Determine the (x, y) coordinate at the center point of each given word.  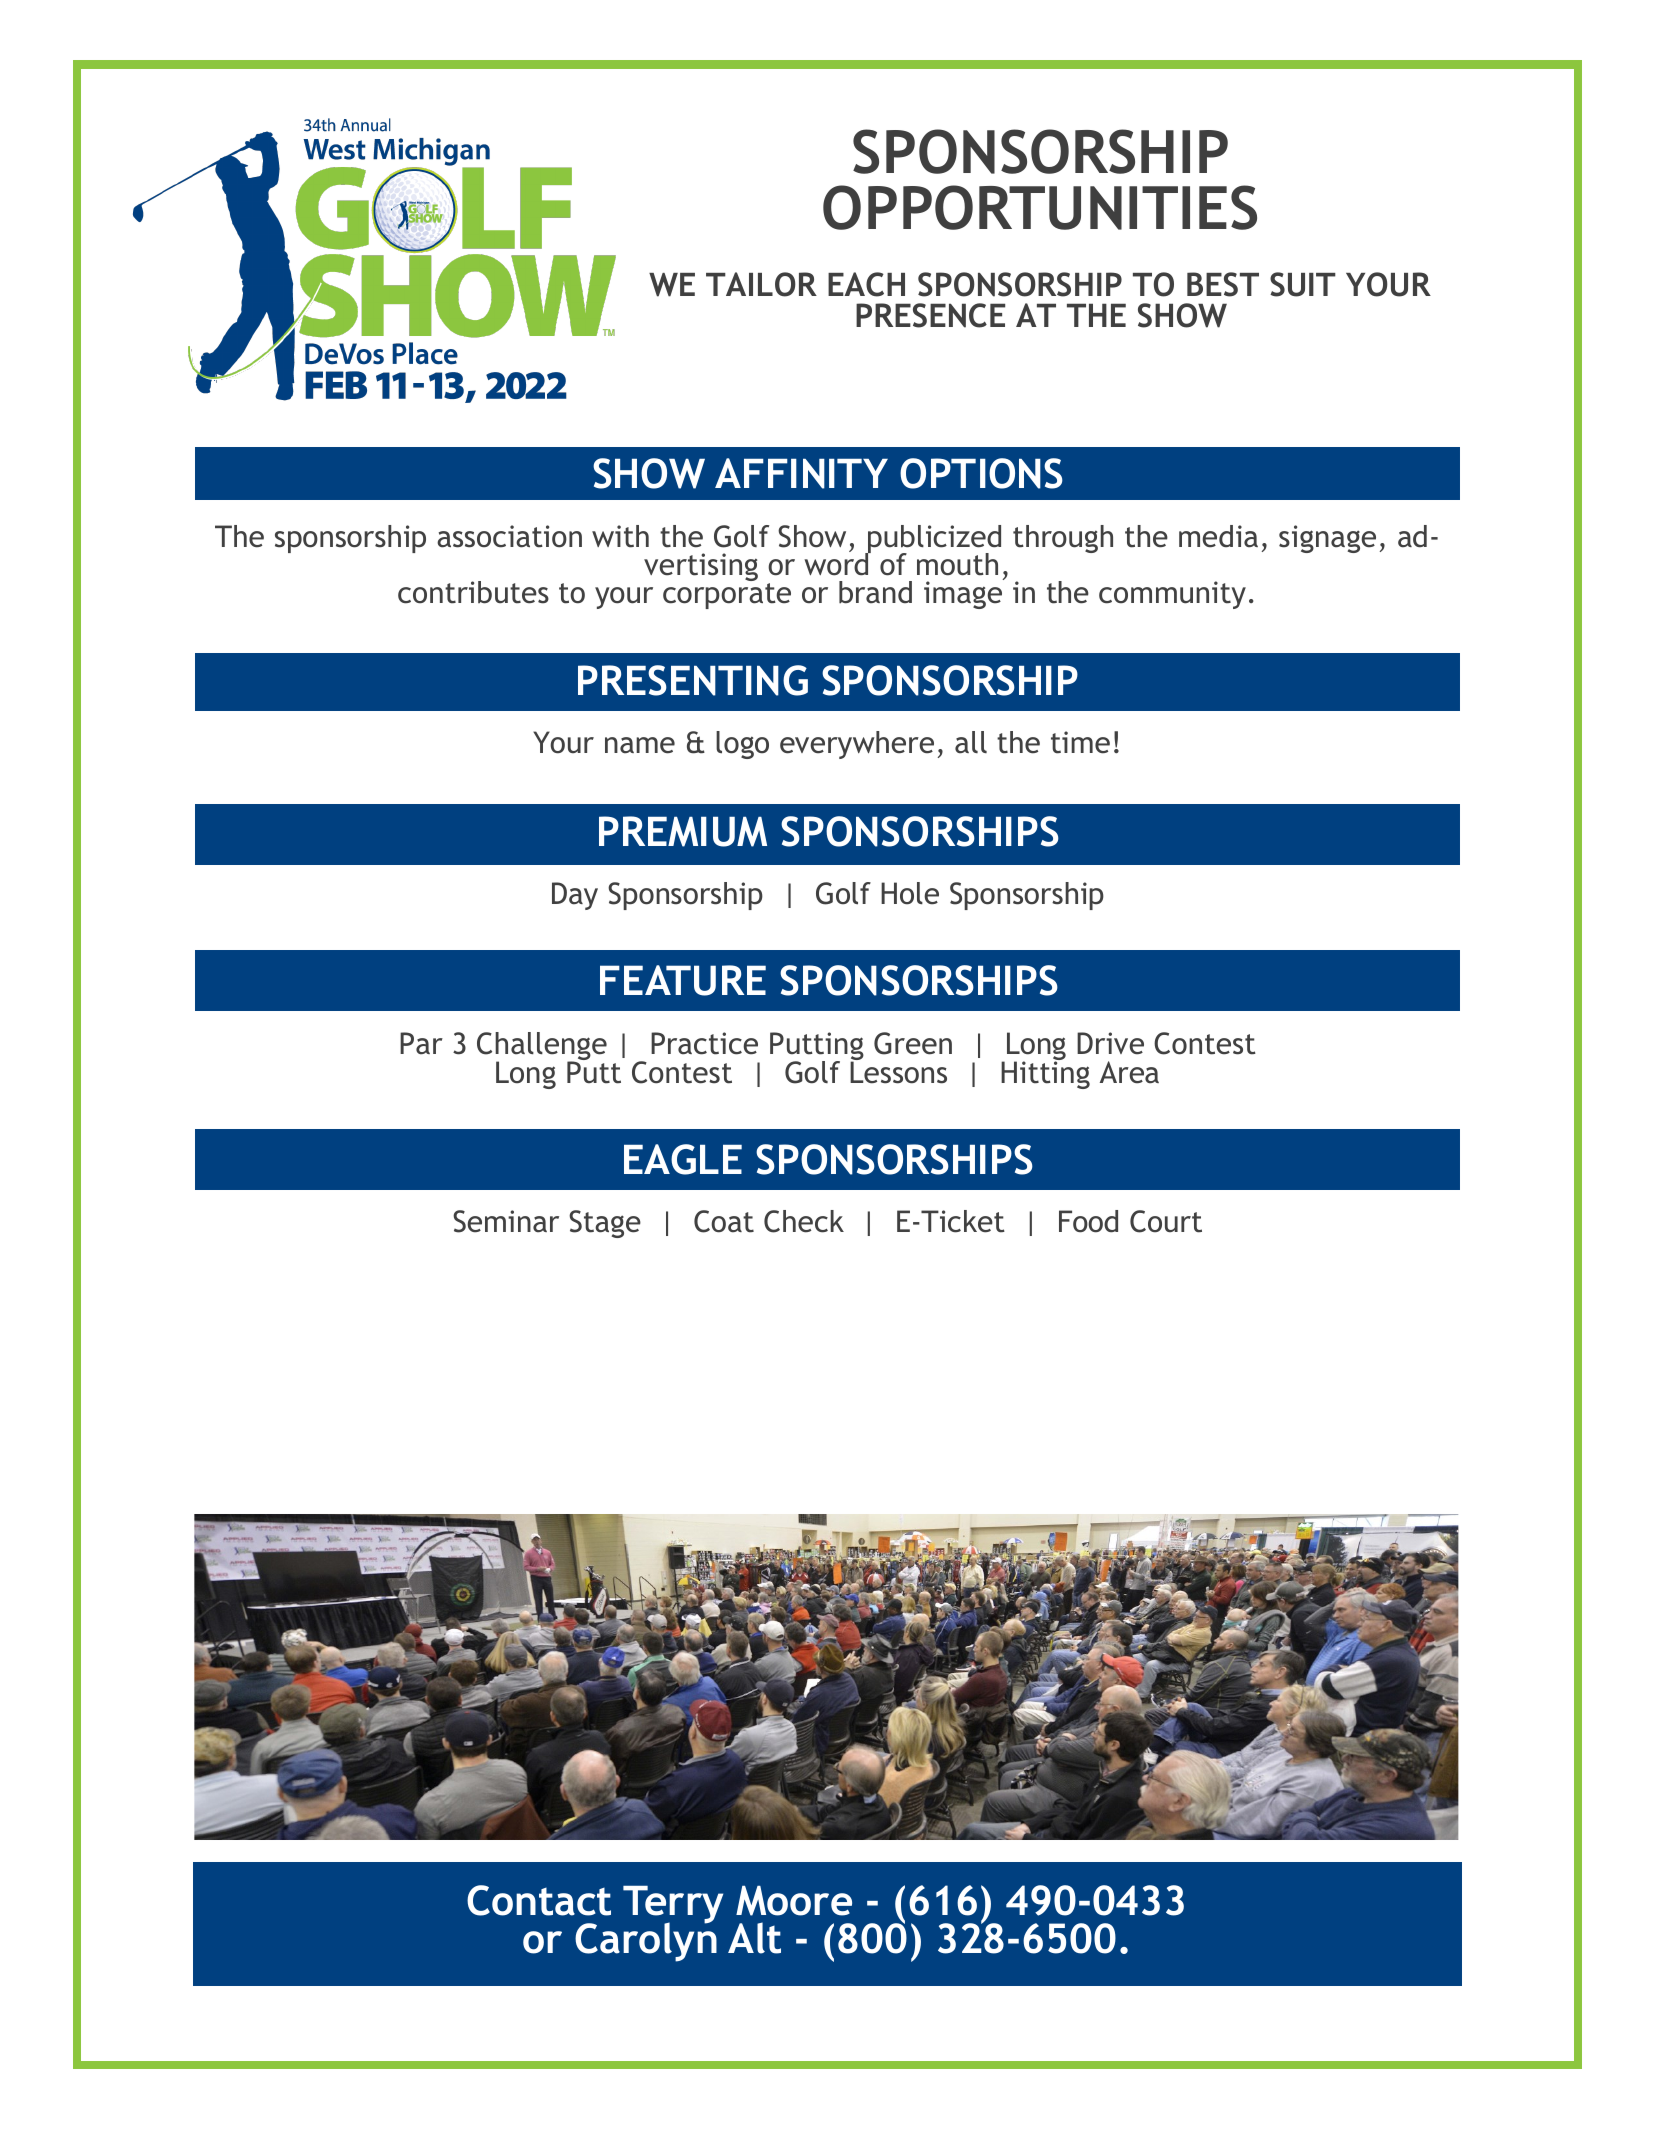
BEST (1223, 284)
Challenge (542, 1047)
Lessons (898, 1071)
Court (1166, 1221)
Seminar (506, 1221)
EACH (866, 284)
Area (1129, 1072)
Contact (539, 1900)
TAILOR (761, 284)
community (1172, 595)
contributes (473, 592)
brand (875, 592)
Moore (794, 1901)
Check (804, 1221)
